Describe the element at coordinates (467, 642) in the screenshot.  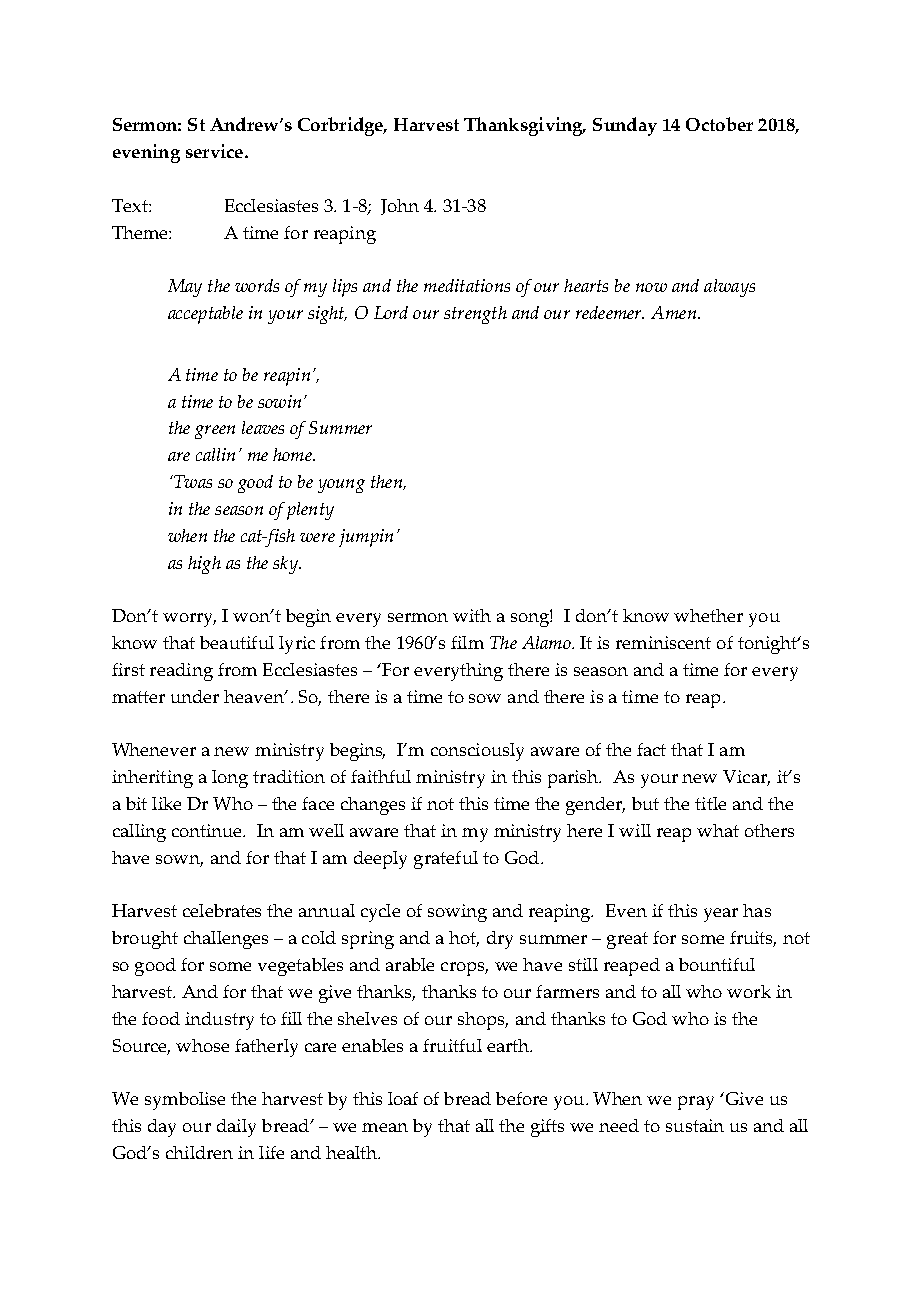
I see `film` at that location.
